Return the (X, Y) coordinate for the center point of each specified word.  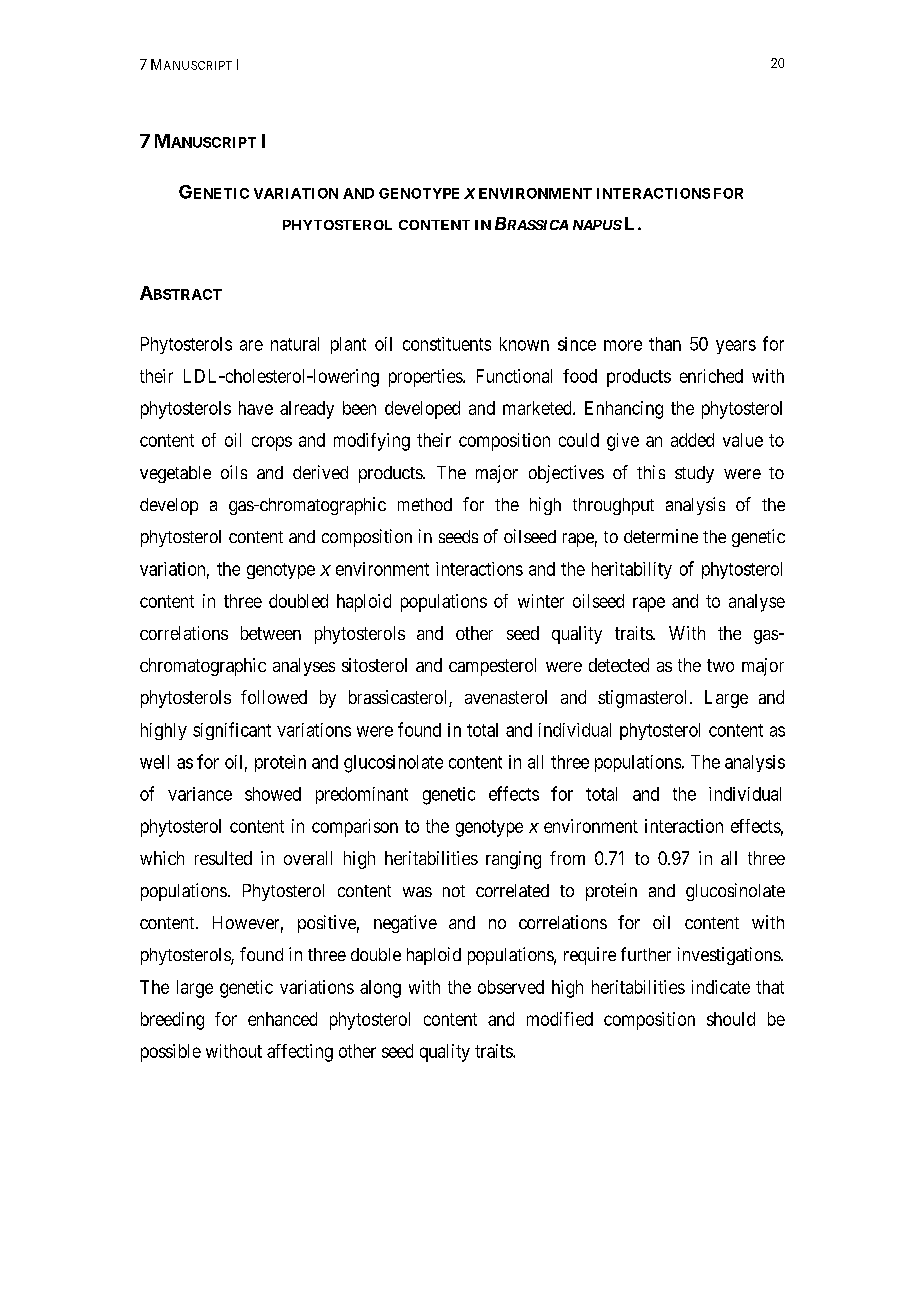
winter (541, 601)
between (271, 633)
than (665, 344)
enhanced (282, 1019)
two (720, 665)
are (251, 345)
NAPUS (597, 225)
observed (511, 987)
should (731, 1019)
